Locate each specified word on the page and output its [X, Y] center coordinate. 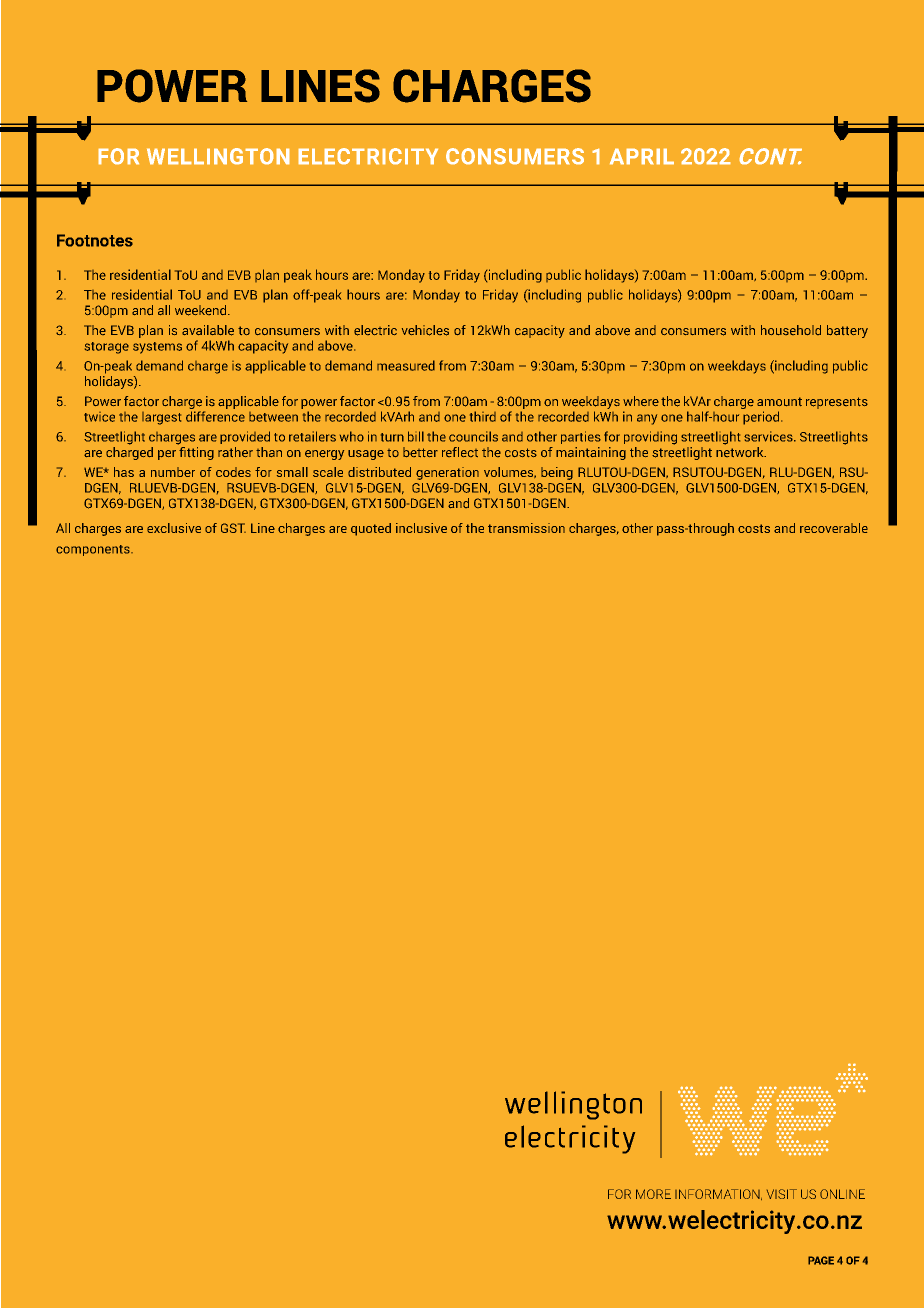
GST [233, 528]
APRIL [642, 156]
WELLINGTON [218, 156]
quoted [371, 529]
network [741, 450]
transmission [526, 528]
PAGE [821, 1260]
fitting [196, 452]
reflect [460, 452]
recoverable [834, 528]
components [94, 550]
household [791, 330]
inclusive [421, 528]
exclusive [174, 528]
